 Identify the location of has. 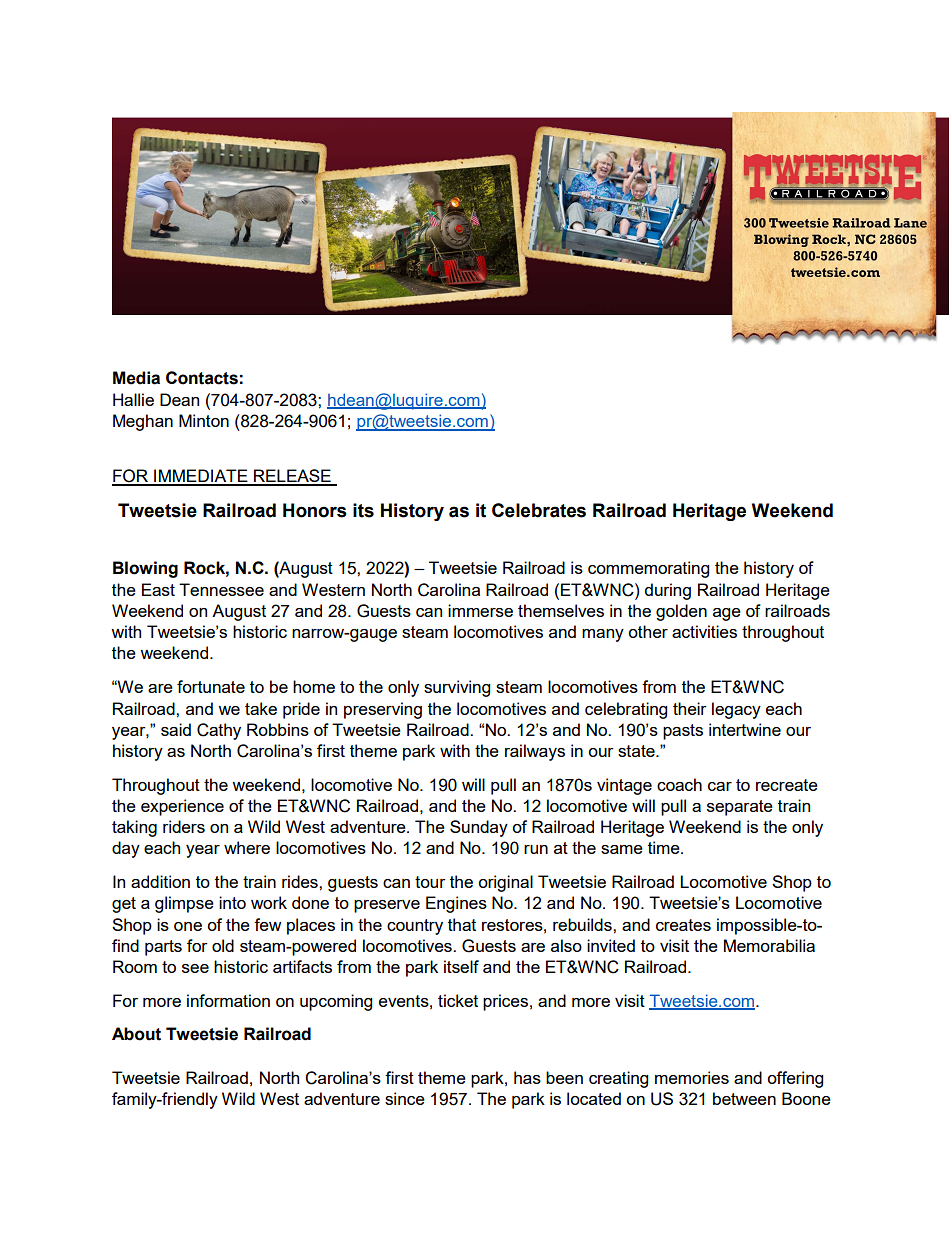
(527, 1077).
